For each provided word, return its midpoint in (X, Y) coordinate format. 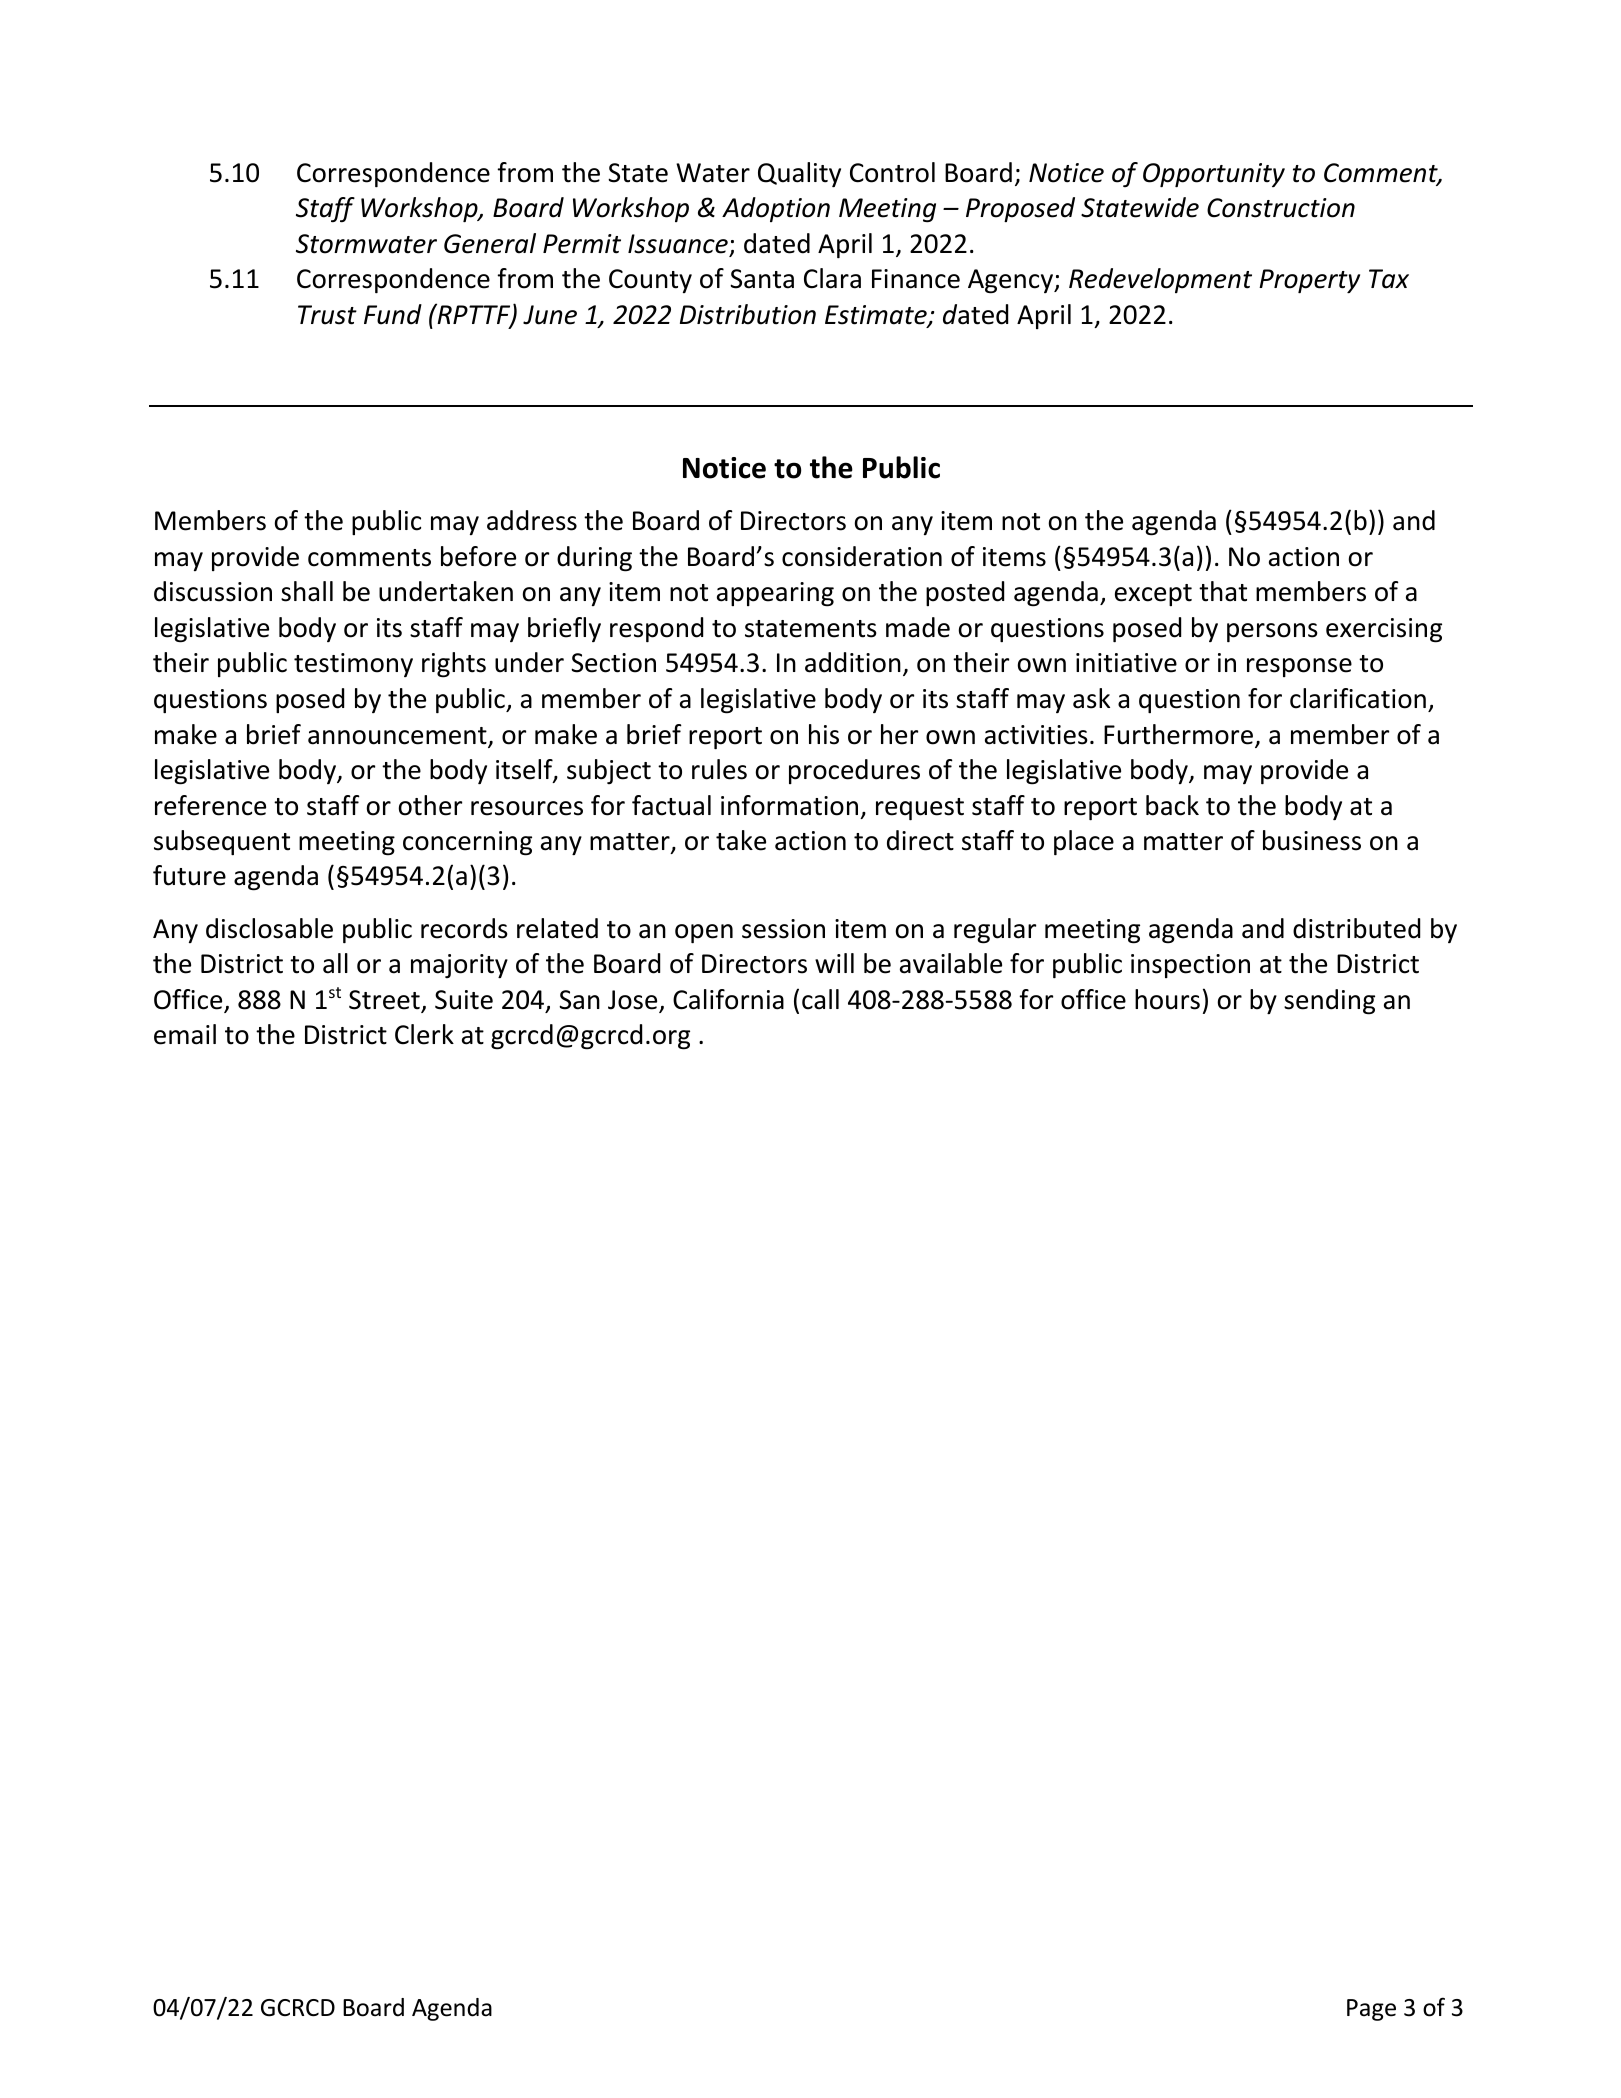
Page (1371, 2010)
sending (1329, 1002)
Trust (327, 315)
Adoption (776, 209)
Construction (1281, 208)
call (820, 999)
